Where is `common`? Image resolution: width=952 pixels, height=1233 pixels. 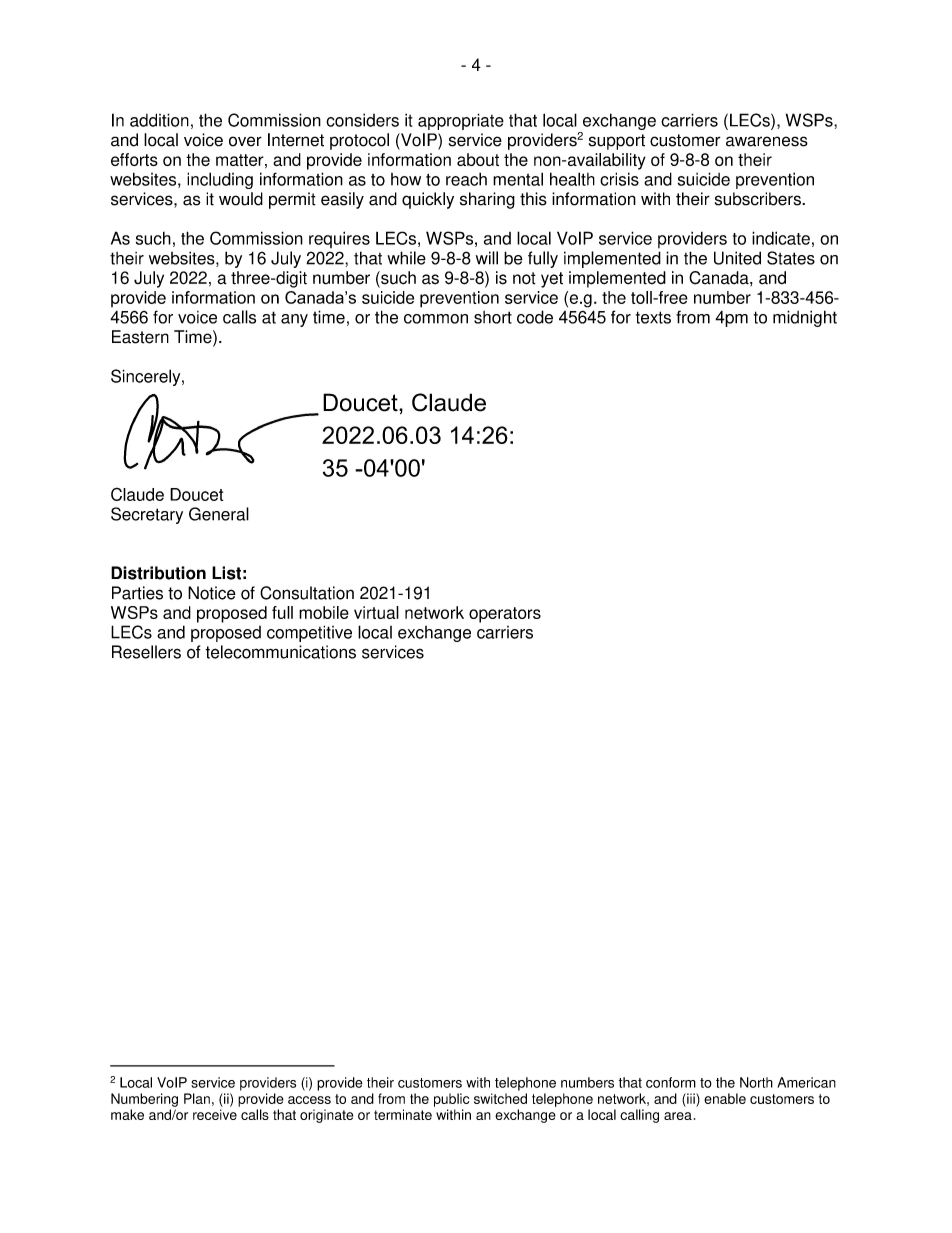 common is located at coordinates (436, 319).
